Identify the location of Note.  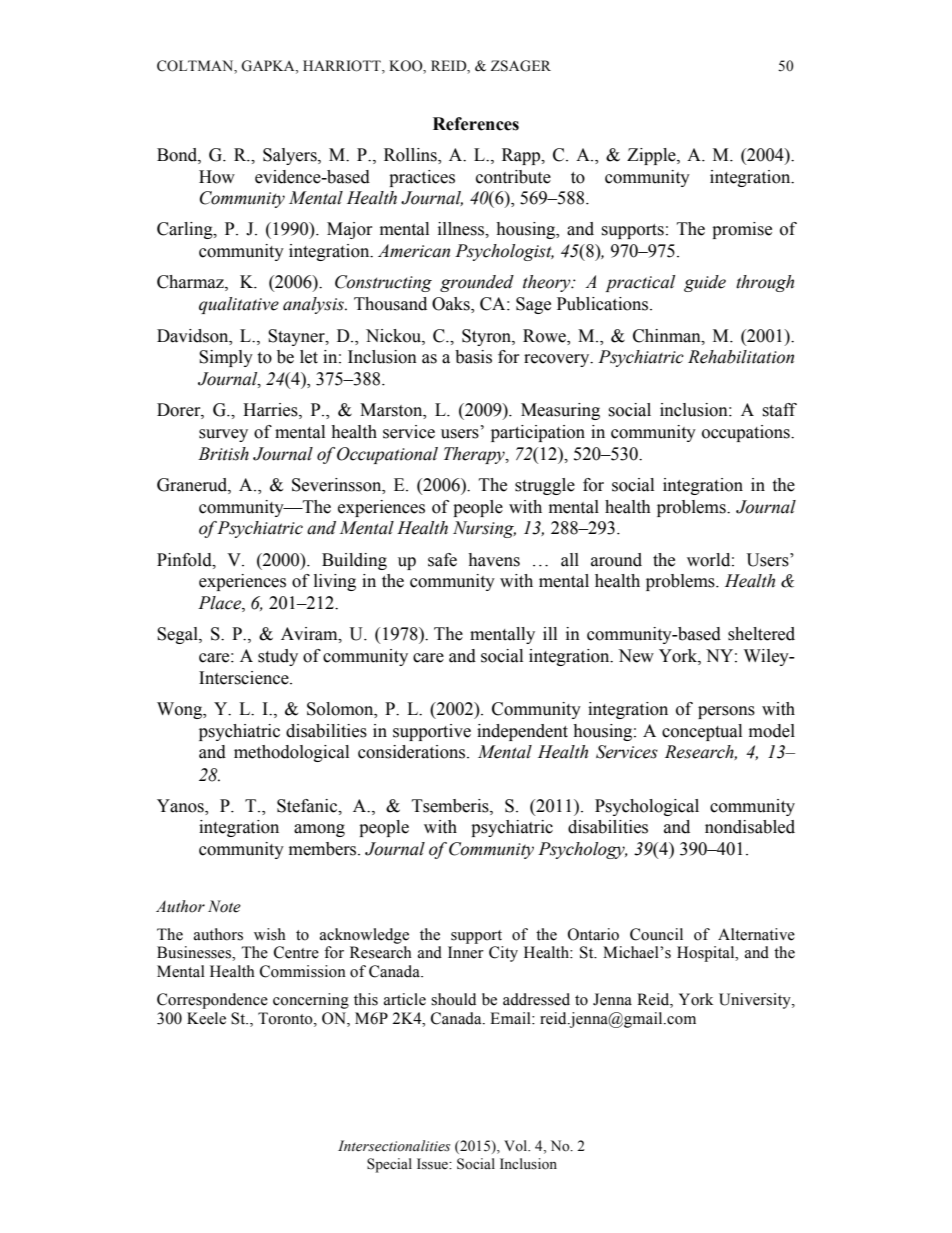
(224, 906).
